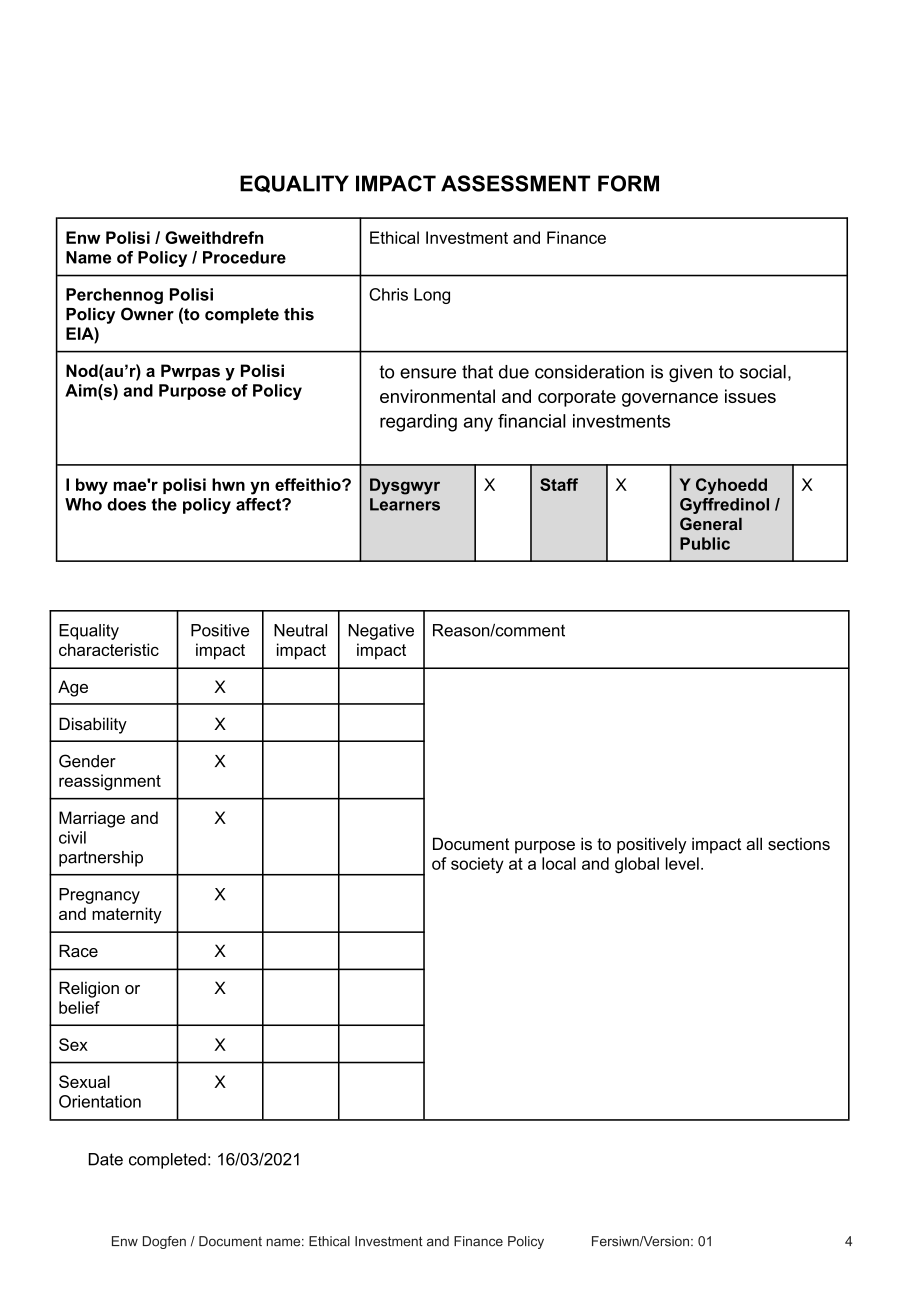  What do you see at coordinates (164, 504) in the page?
I see `the` at bounding box center [164, 504].
